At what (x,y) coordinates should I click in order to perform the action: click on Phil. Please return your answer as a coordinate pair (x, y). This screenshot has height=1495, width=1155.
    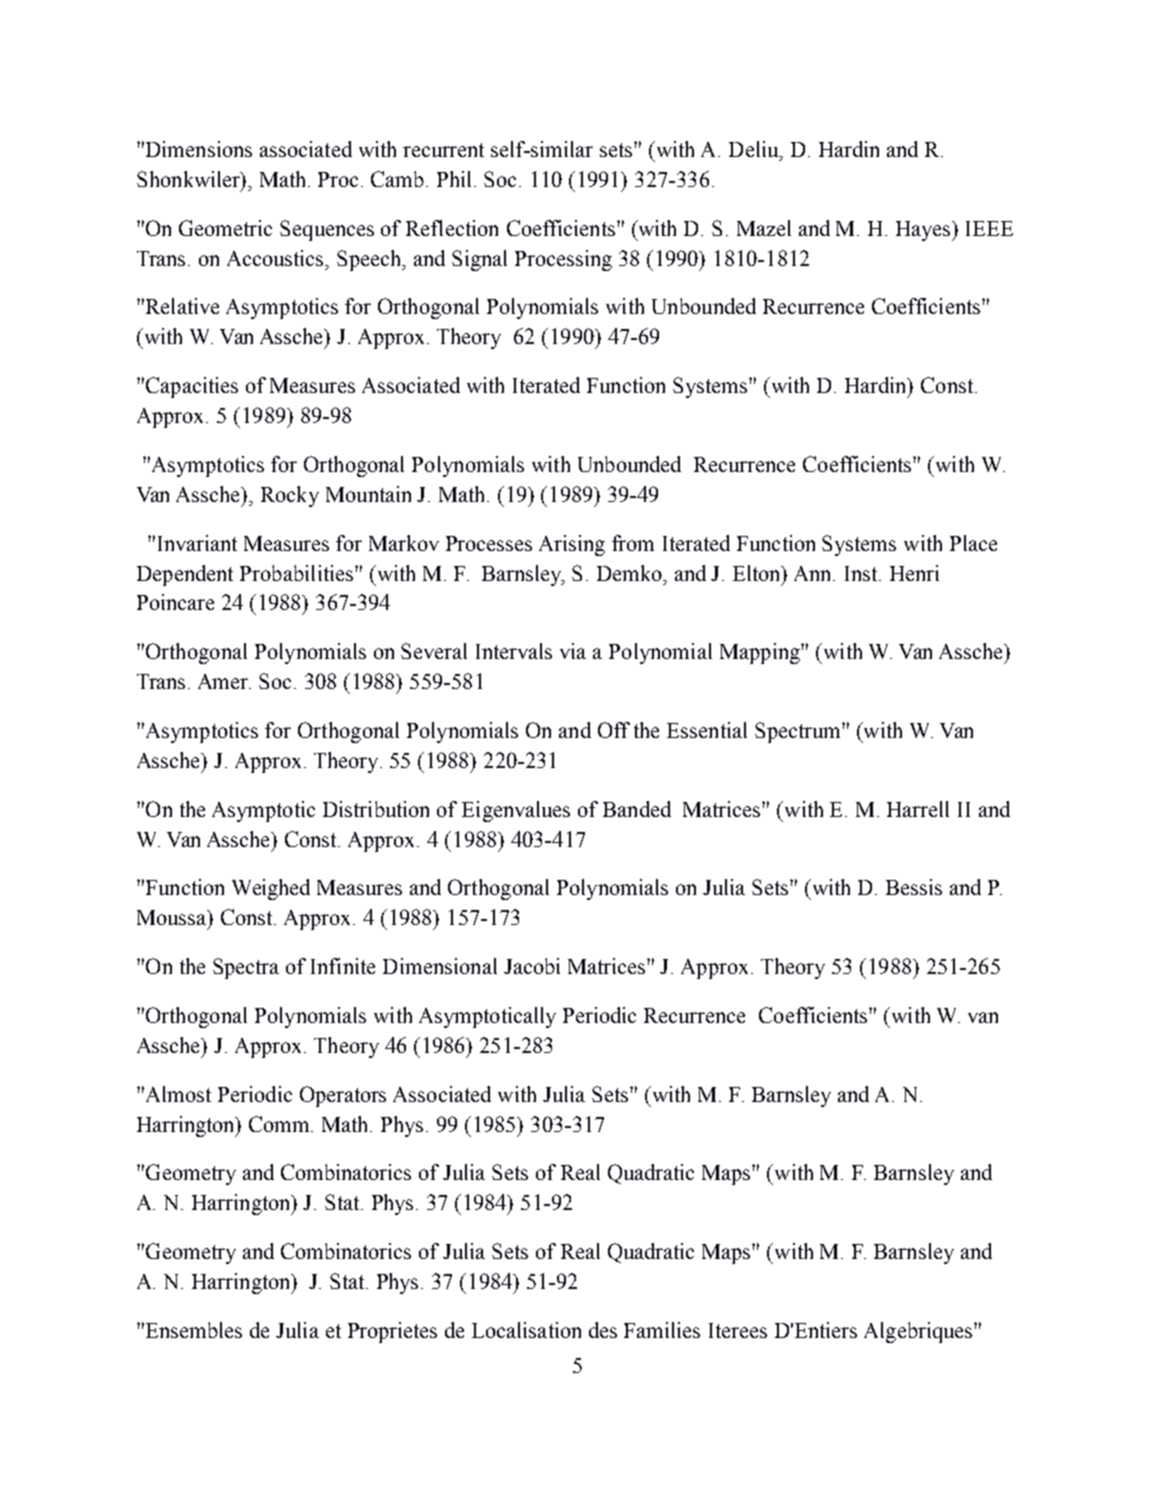
    Looking at the image, I should click on (456, 179).
